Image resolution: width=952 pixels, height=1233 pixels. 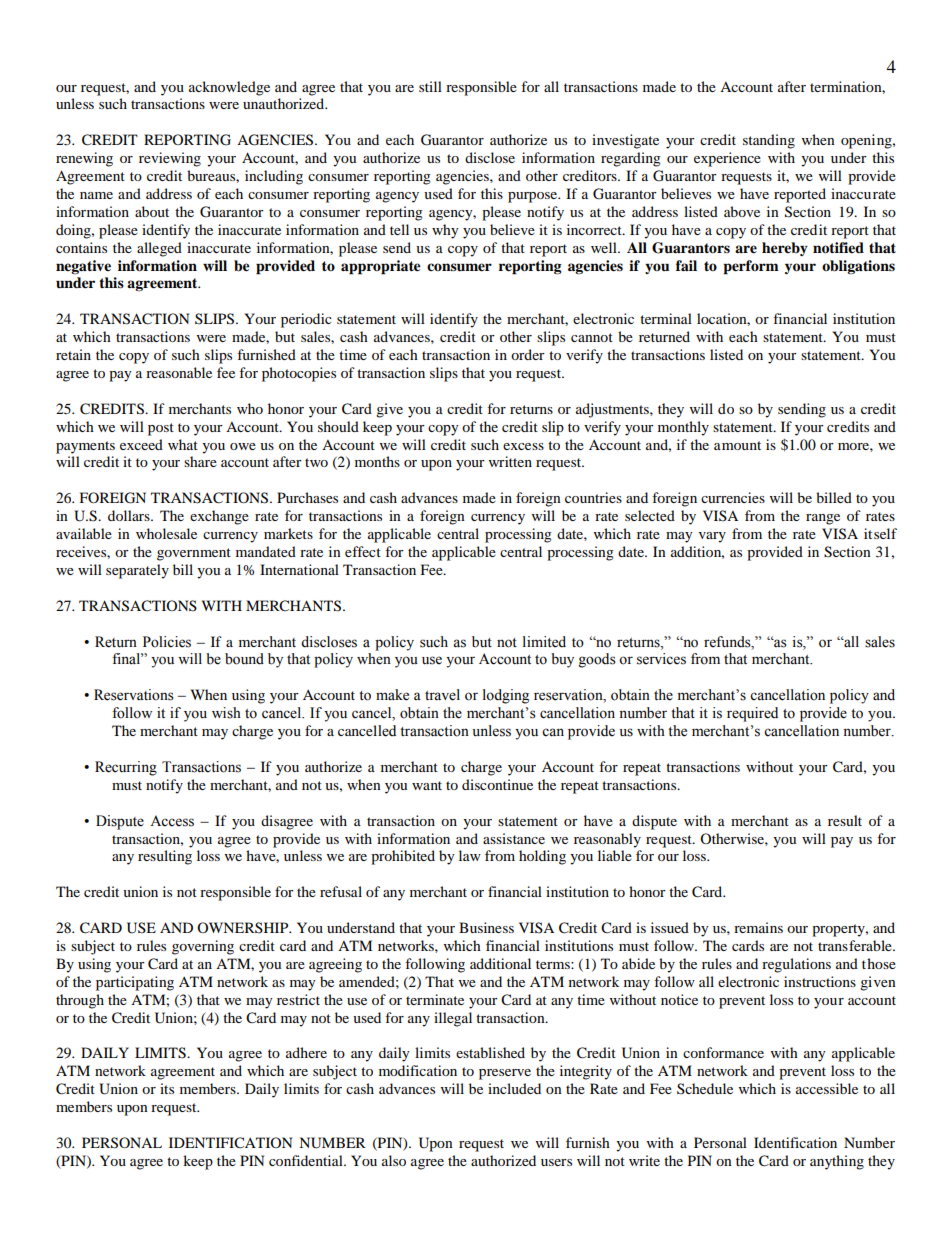 What do you see at coordinates (307, 1160) in the document?
I see `confidential` at bounding box center [307, 1160].
